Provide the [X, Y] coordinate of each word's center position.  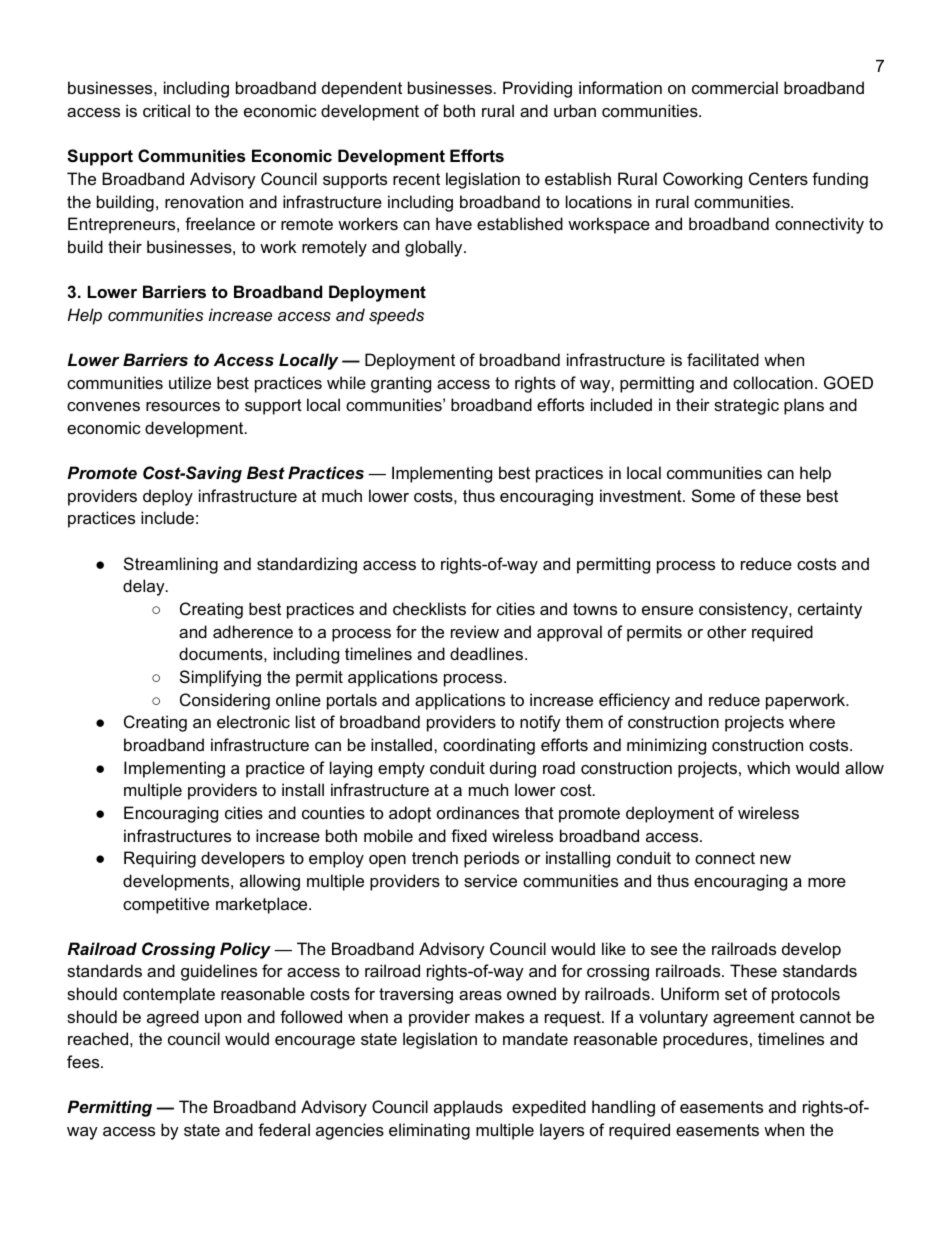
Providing [537, 89]
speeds [396, 316]
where [812, 721]
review [475, 631]
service [490, 880]
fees [84, 1061]
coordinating [489, 746]
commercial [735, 87]
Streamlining [171, 565]
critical [166, 110]
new [775, 859]
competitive [166, 905]
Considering [225, 701]
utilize [190, 382]
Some [713, 495]
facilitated [723, 359]
